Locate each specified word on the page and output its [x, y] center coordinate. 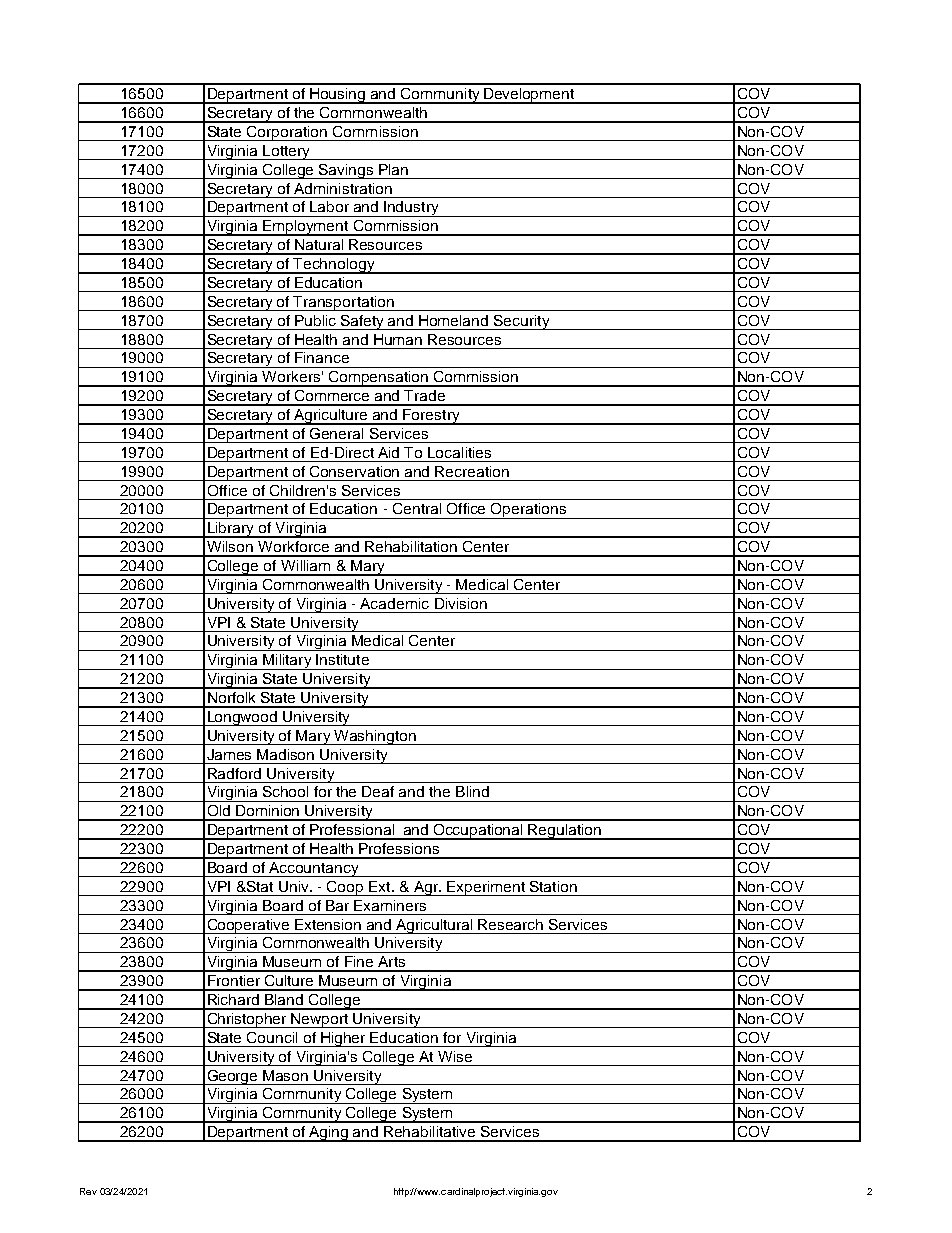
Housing [338, 96]
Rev [88, 1191]
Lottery [286, 152]
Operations [529, 511]
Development [529, 96]
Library [231, 530]
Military [287, 662]
